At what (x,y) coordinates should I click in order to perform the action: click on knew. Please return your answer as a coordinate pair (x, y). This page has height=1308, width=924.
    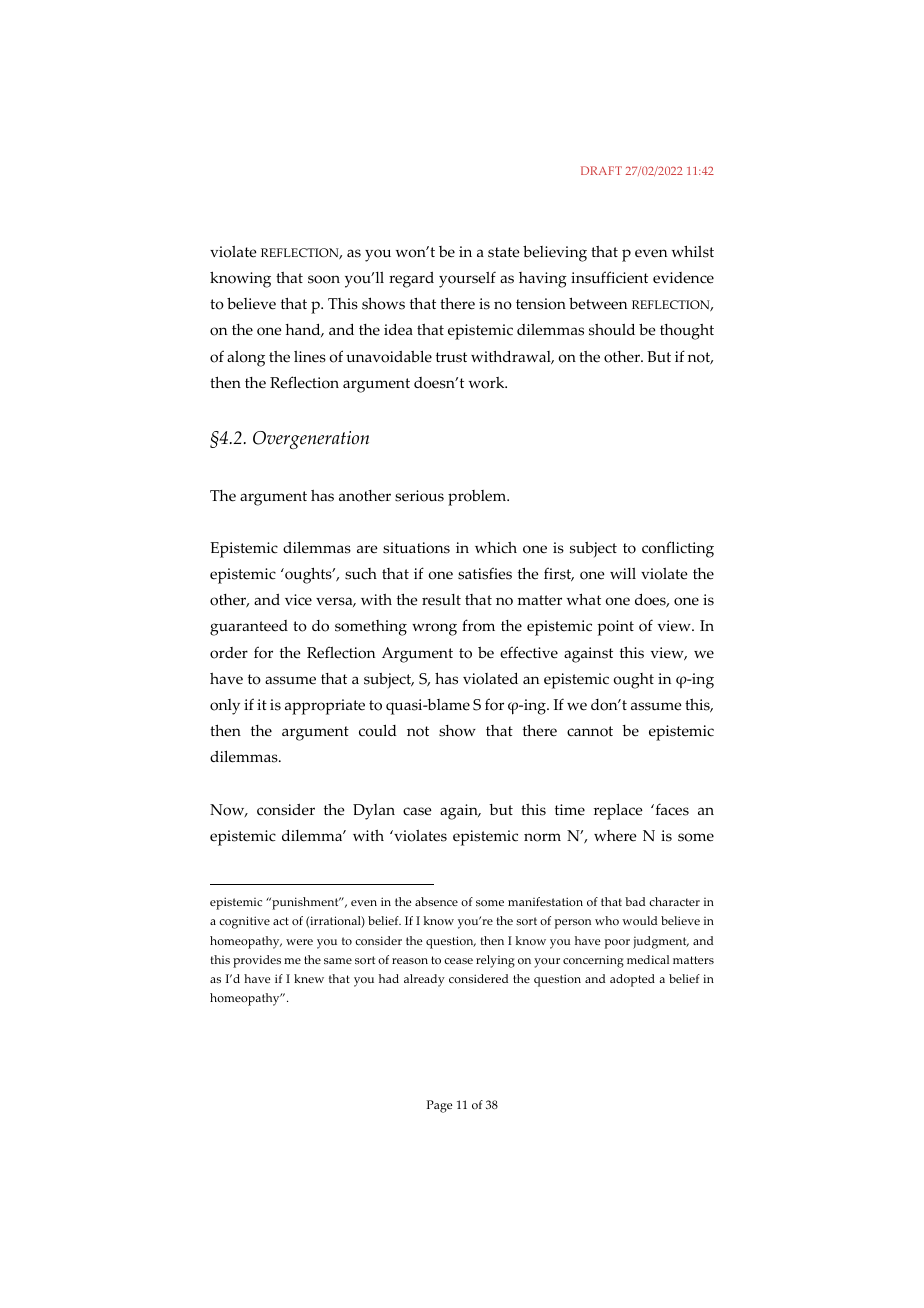
    Looking at the image, I should click on (309, 978).
